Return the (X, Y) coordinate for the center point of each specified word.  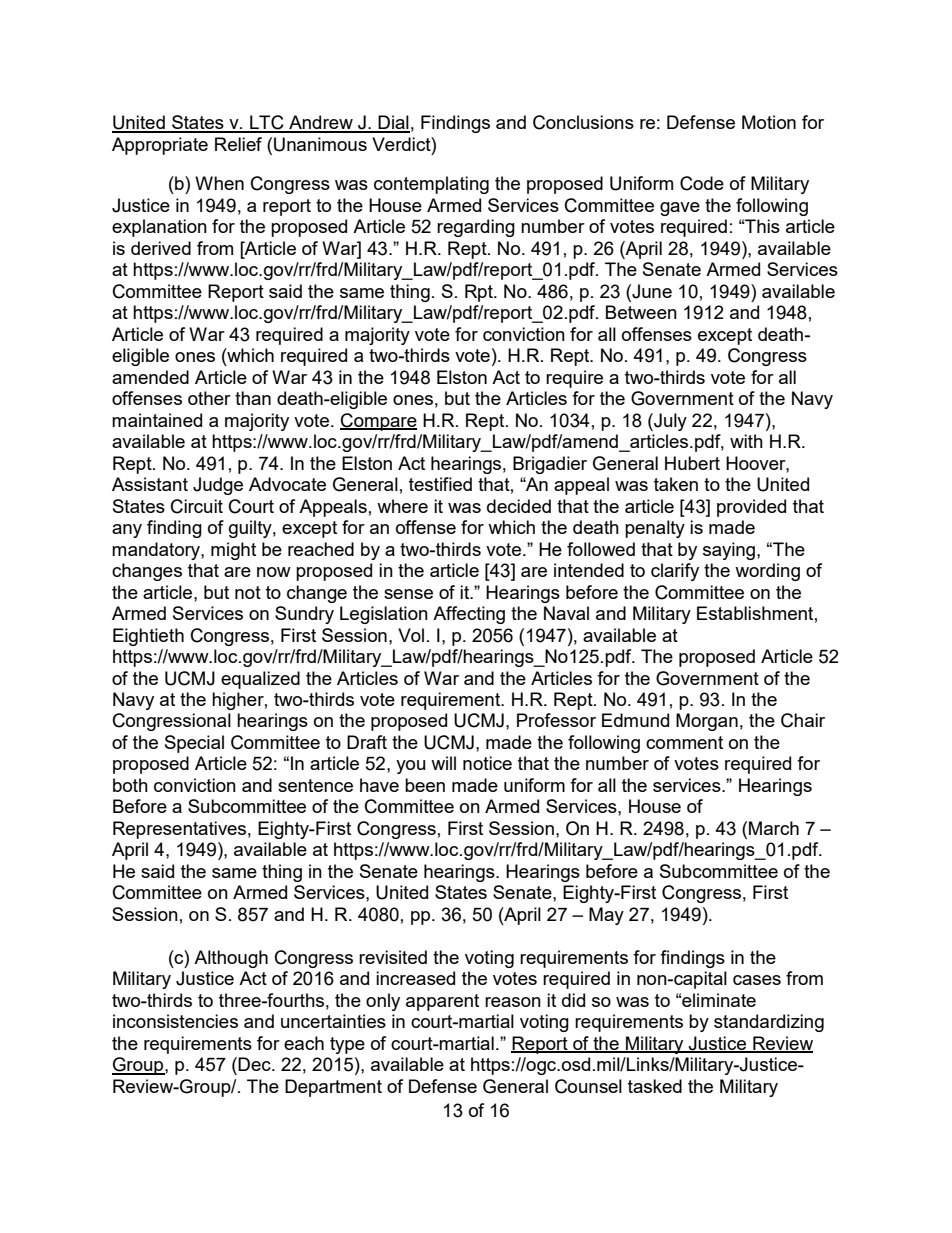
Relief (238, 144)
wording (767, 572)
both (130, 785)
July (669, 422)
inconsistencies (175, 1021)
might (233, 551)
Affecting (469, 615)
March (774, 828)
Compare (378, 422)
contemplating (431, 185)
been (425, 785)
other (209, 398)
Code (702, 183)
